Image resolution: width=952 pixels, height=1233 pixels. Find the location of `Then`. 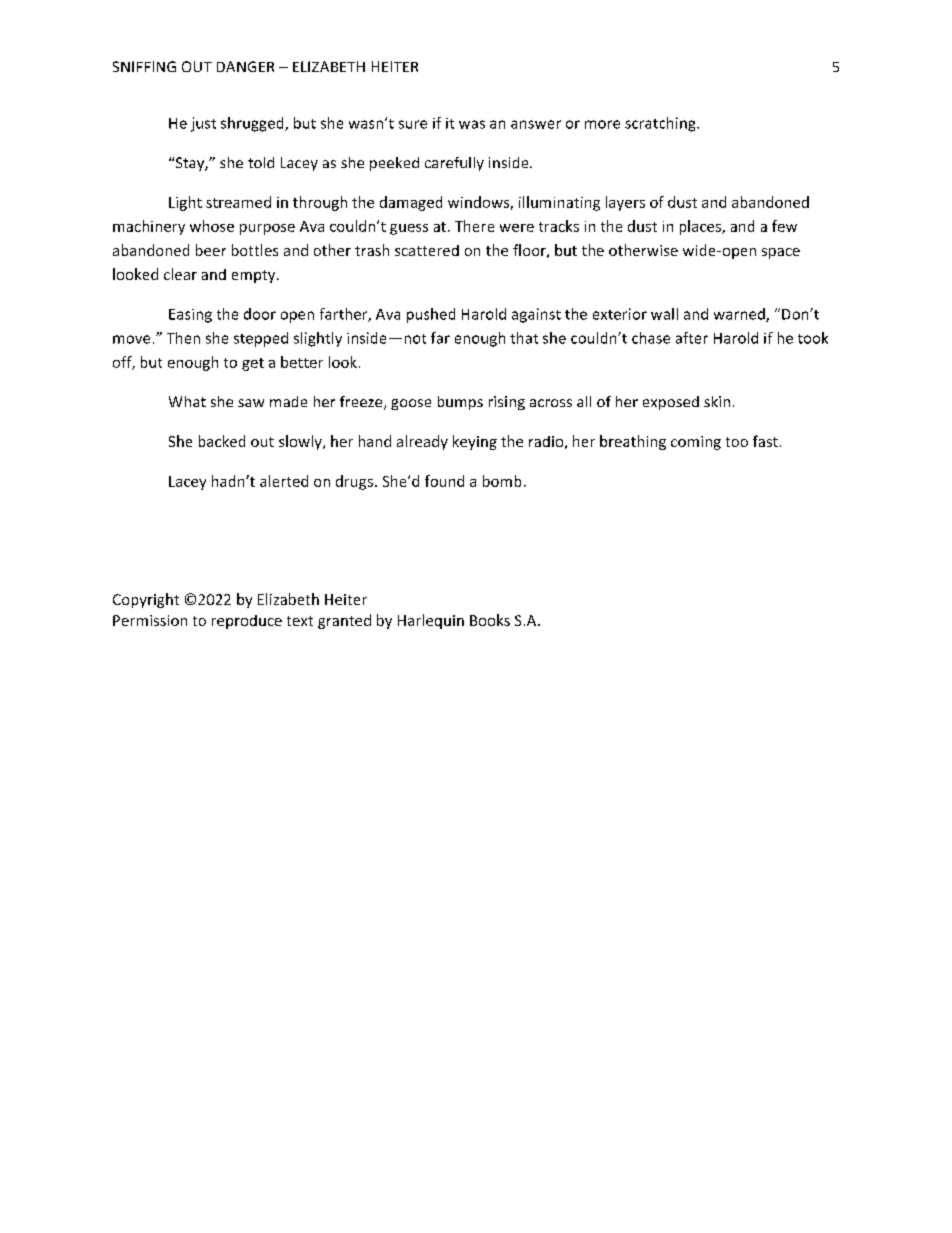

Then is located at coordinates (183, 338).
